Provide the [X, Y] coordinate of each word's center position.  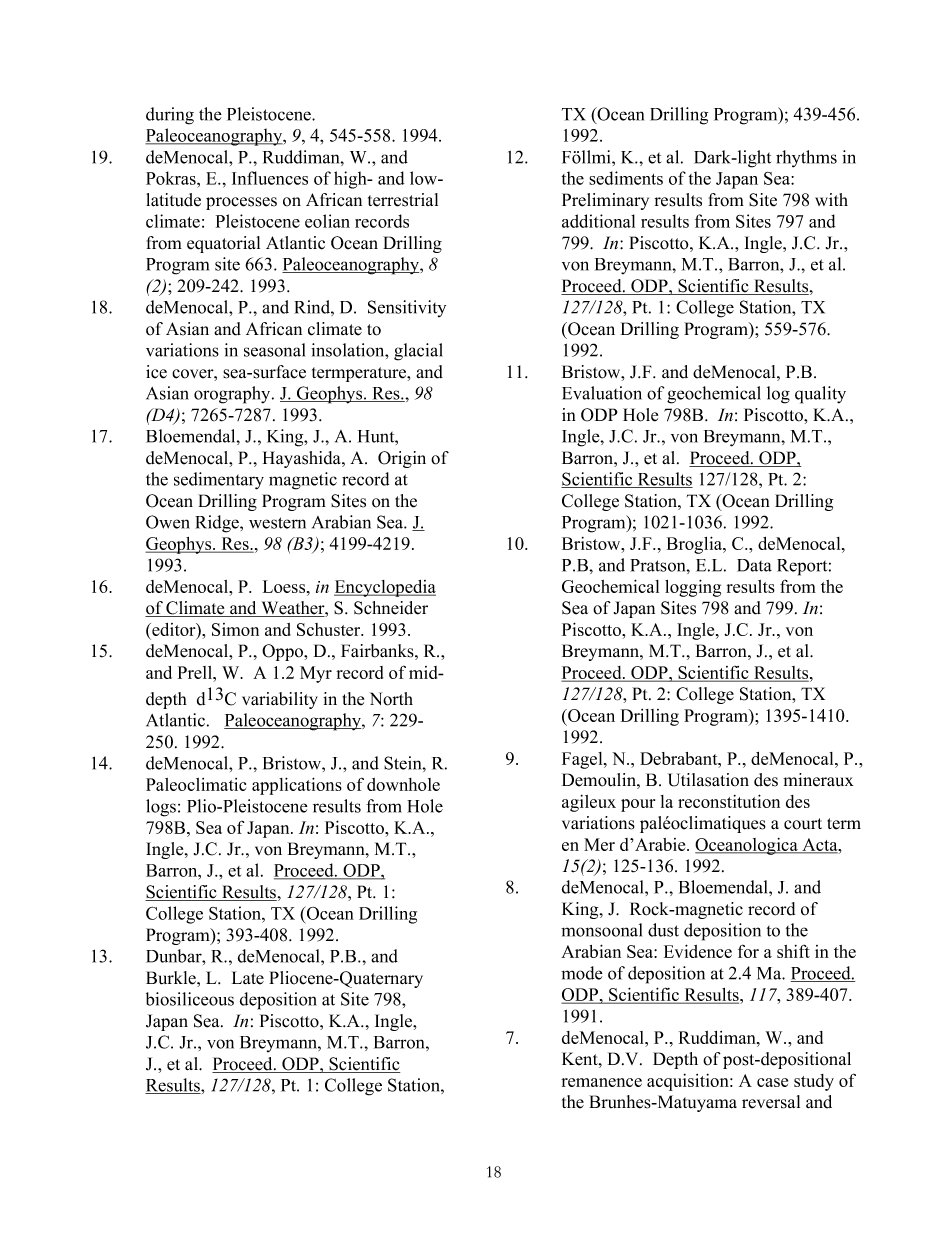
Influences [270, 178]
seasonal [274, 350]
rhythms [806, 159]
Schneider [391, 608]
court [803, 824]
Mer [599, 844]
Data [754, 565]
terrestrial [403, 200]
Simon [235, 629]
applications [297, 786]
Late [248, 978]
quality [820, 395]
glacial [418, 352]
